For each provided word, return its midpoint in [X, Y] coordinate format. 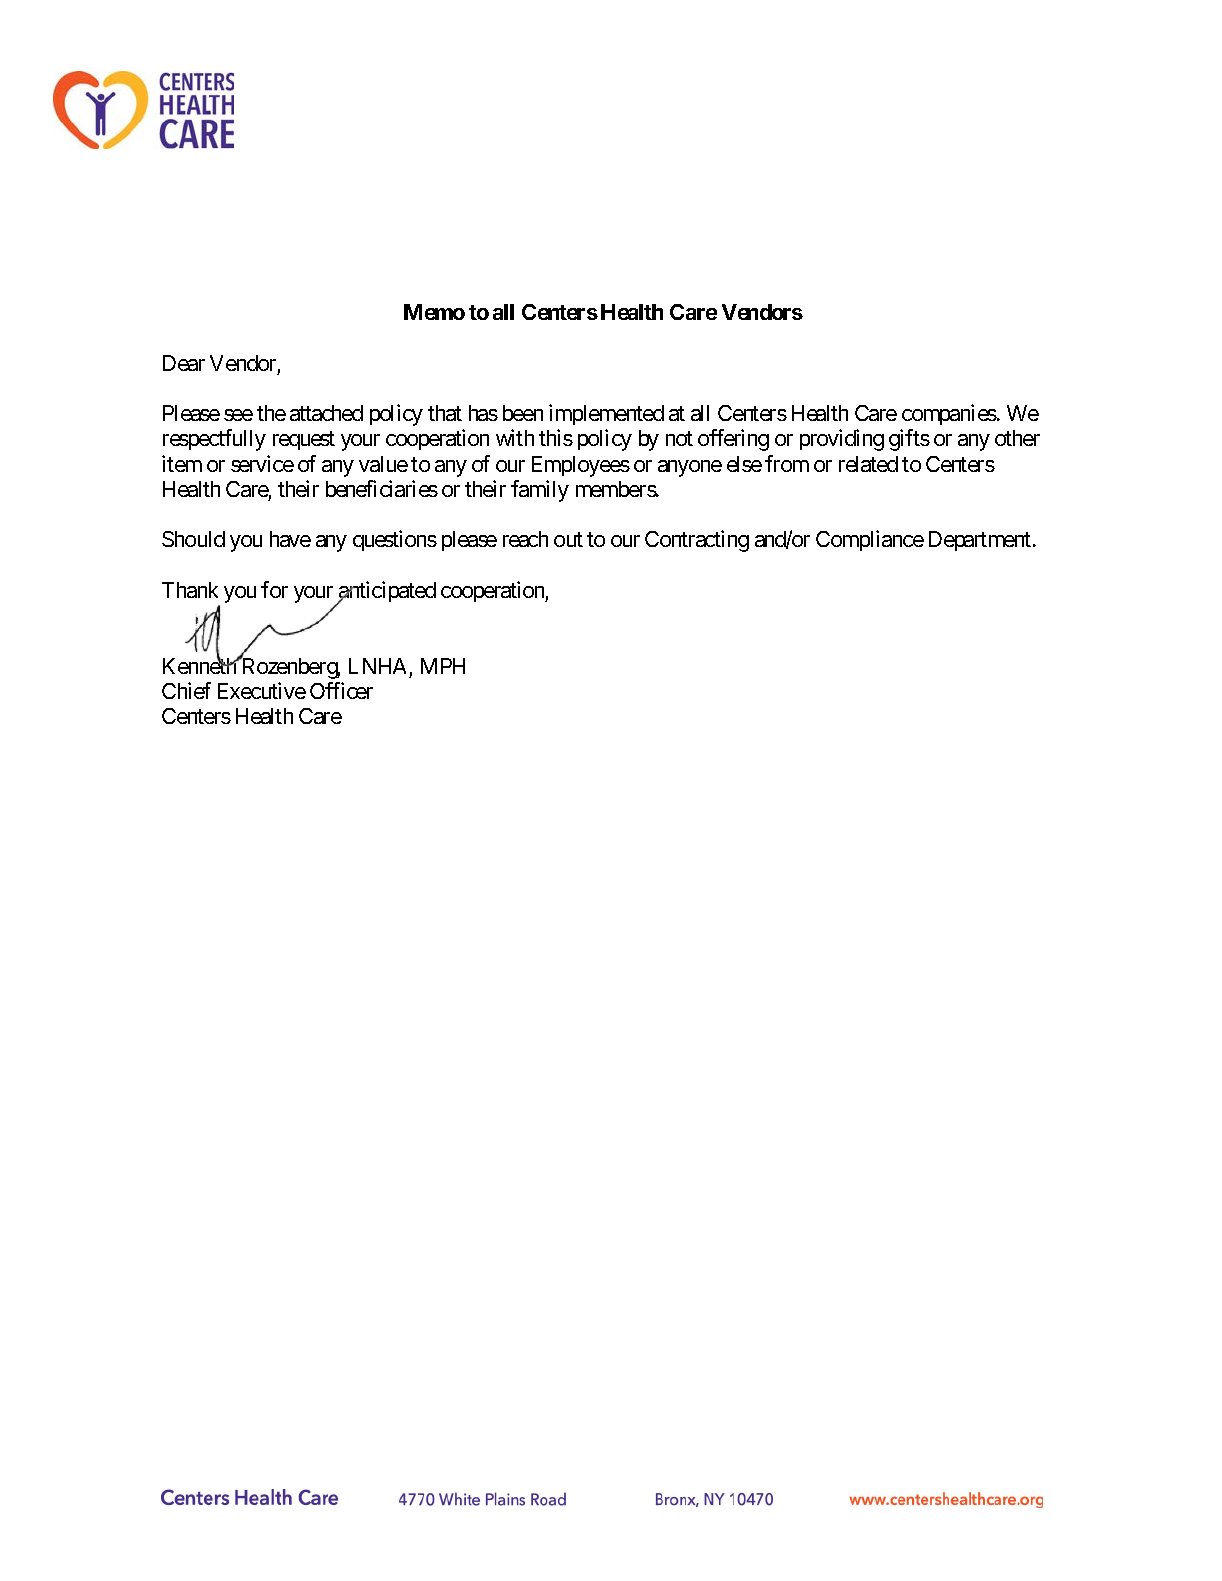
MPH [443, 666]
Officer [341, 690]
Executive [262, 690]
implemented [606, 414]
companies [949, 414]
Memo [434, 312]
